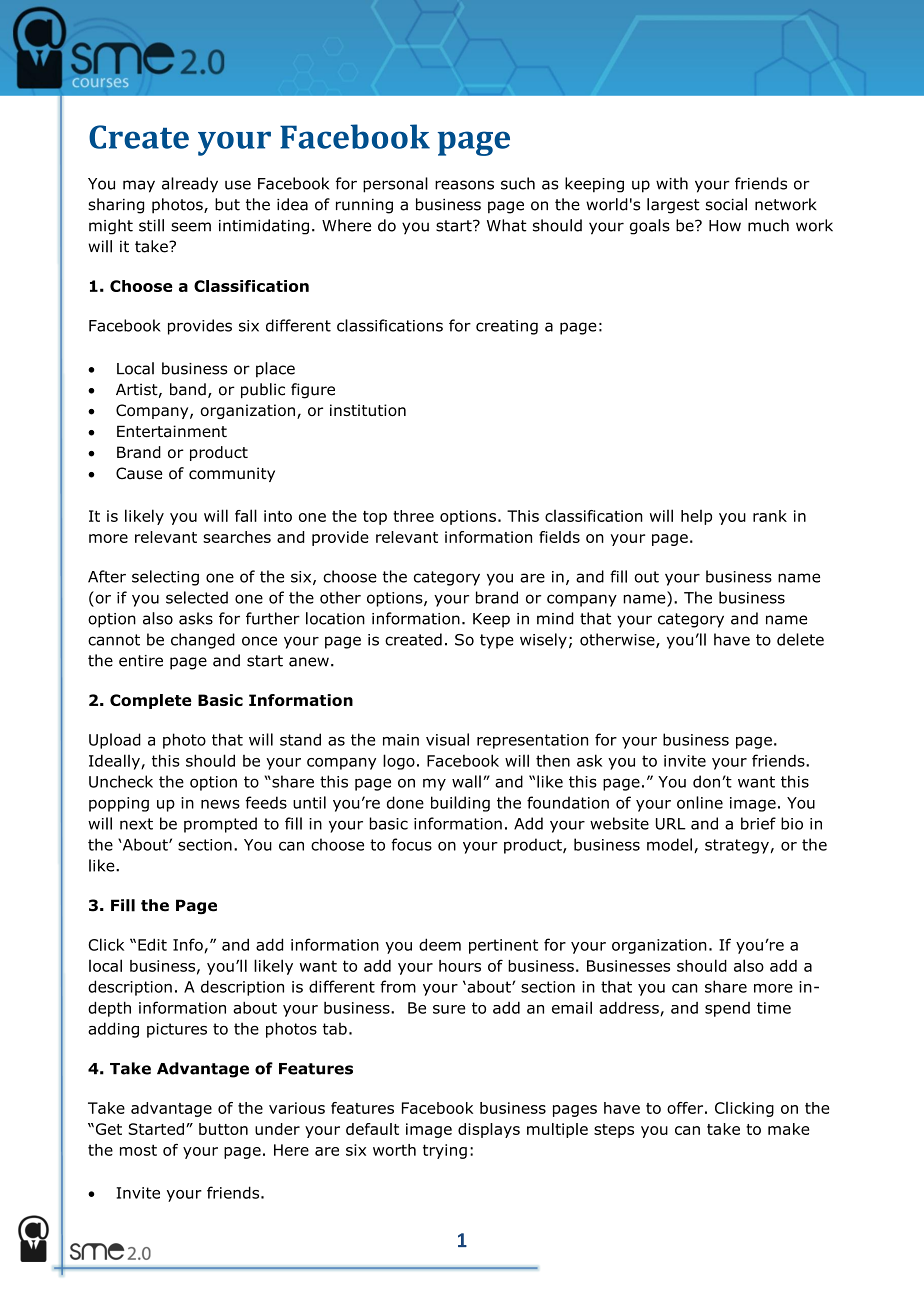  Describe the element at coordinates (138, 1150) in the document. I see `most` at that location.
